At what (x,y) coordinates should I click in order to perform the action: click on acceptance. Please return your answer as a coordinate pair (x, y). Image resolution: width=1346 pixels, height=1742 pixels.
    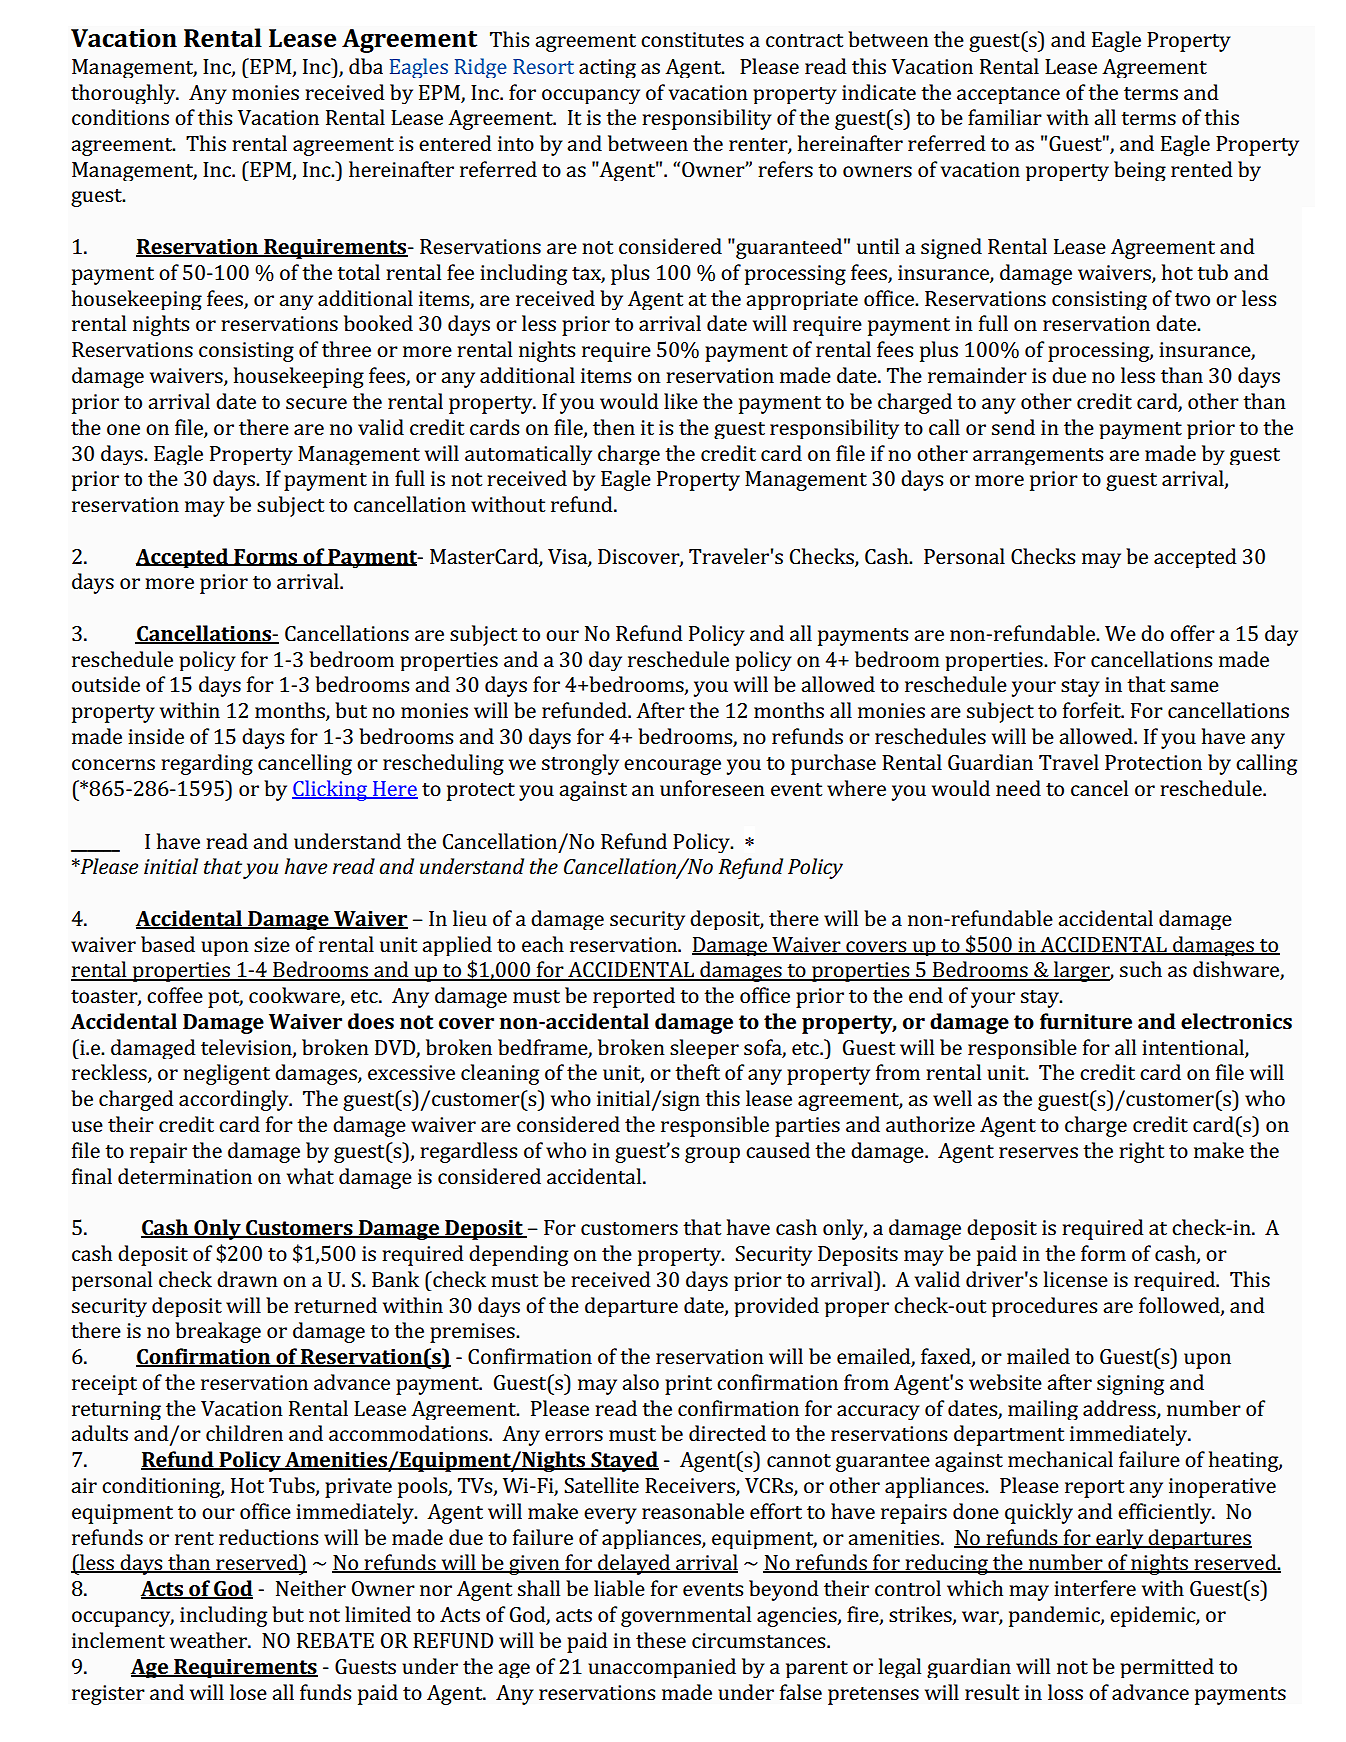
    Looking at the image, I should click on (1008, 95).
